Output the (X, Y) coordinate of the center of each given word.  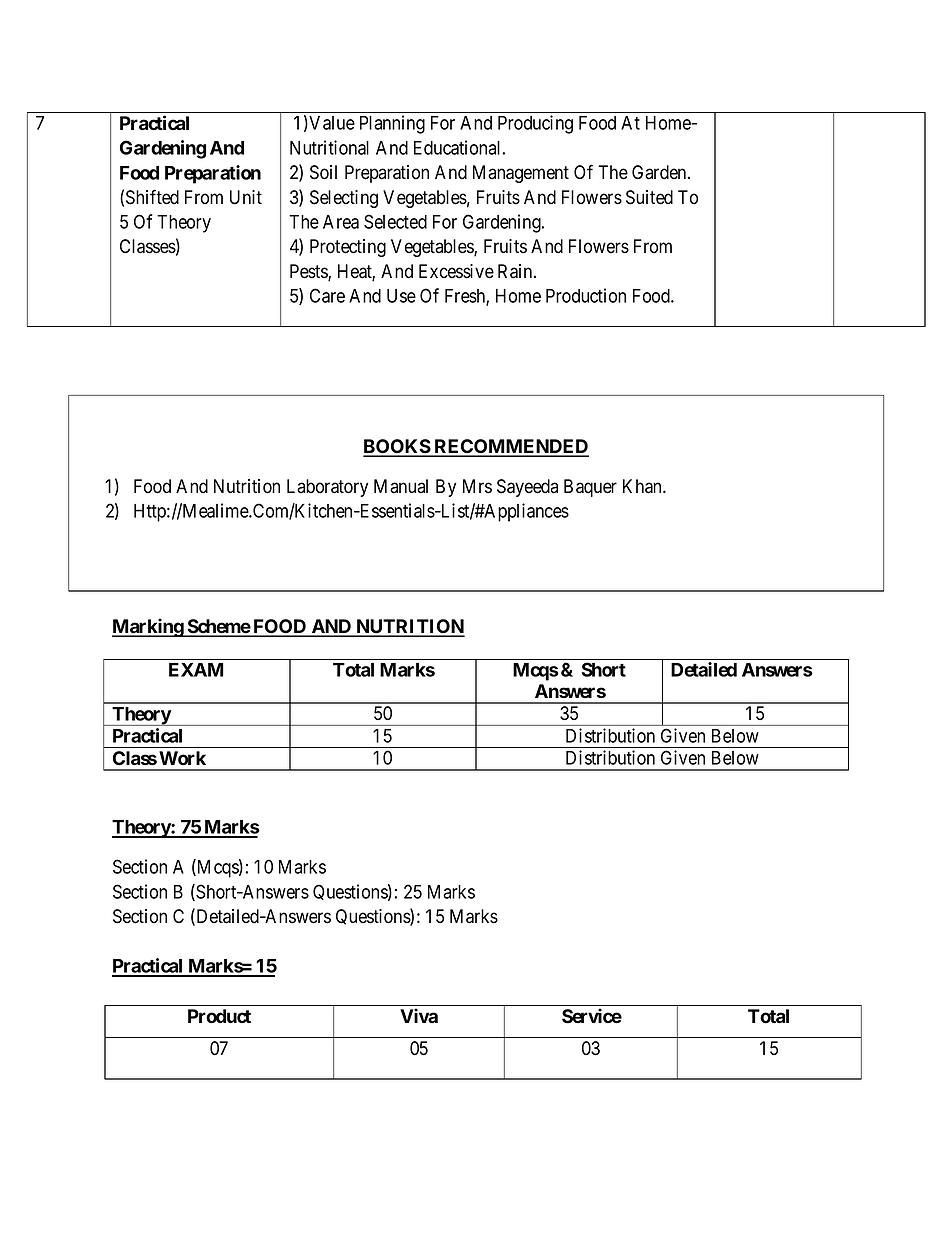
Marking (148, 627)
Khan (643, 486)
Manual (401, 486)
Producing (535, 124)
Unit (246, 197)
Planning (392, 124)
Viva (419, 1015)
